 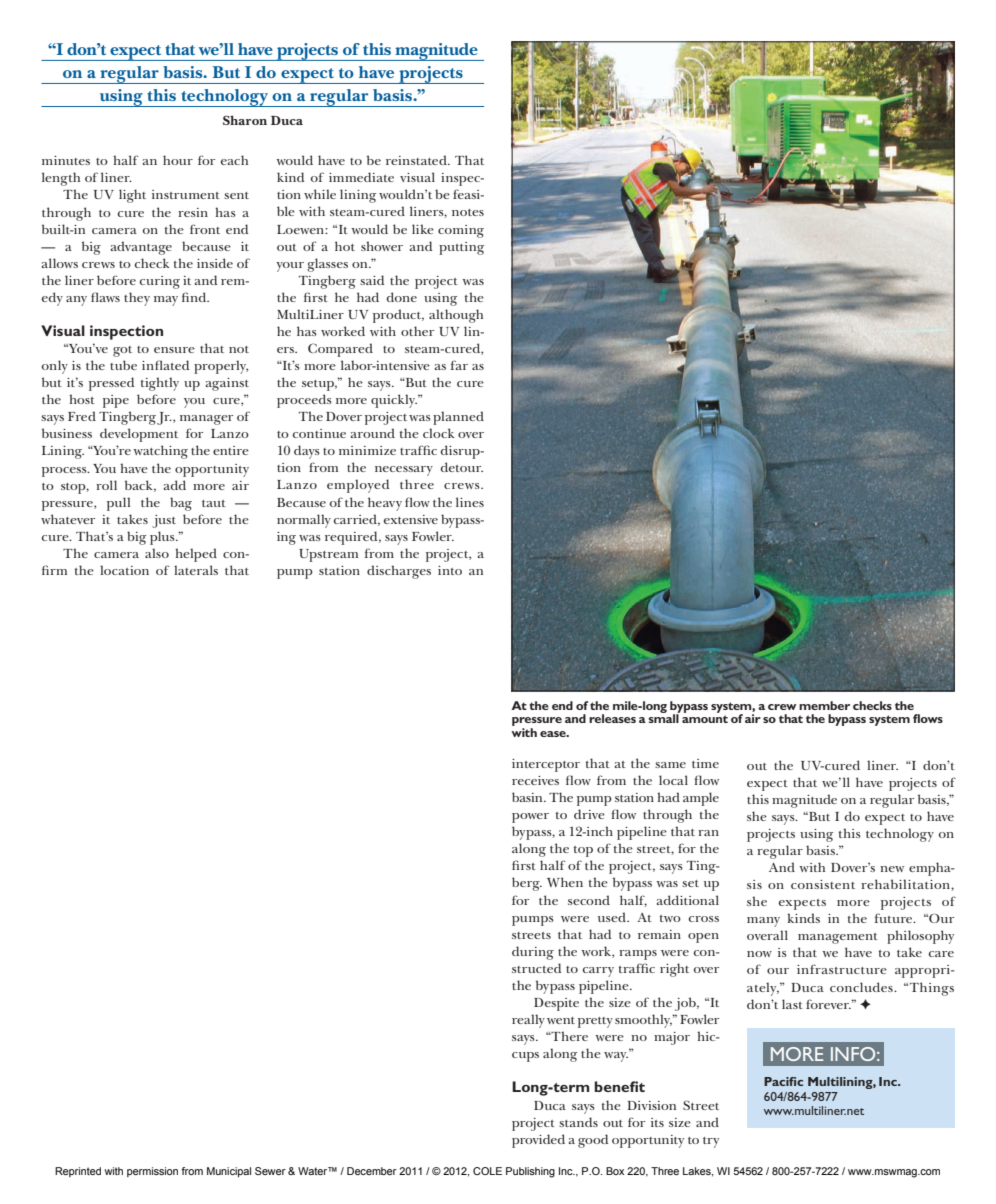 What do you see at coordinates (152, 1172) in the screenshot?
I see `permission` at bounding box center [152, 1172].
